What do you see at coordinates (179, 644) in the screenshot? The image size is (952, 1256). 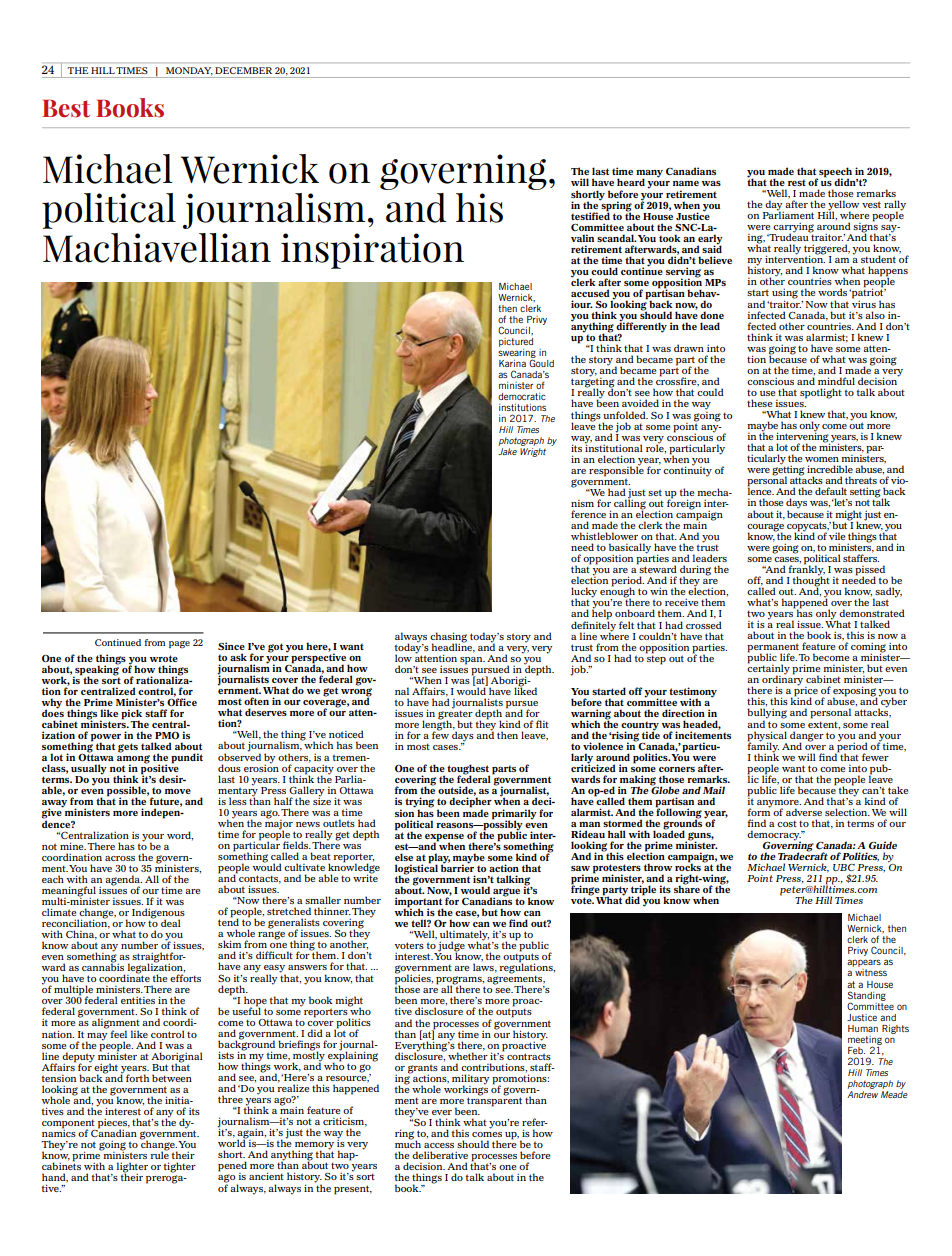 I see `page` at bounding box center [179, 644].
